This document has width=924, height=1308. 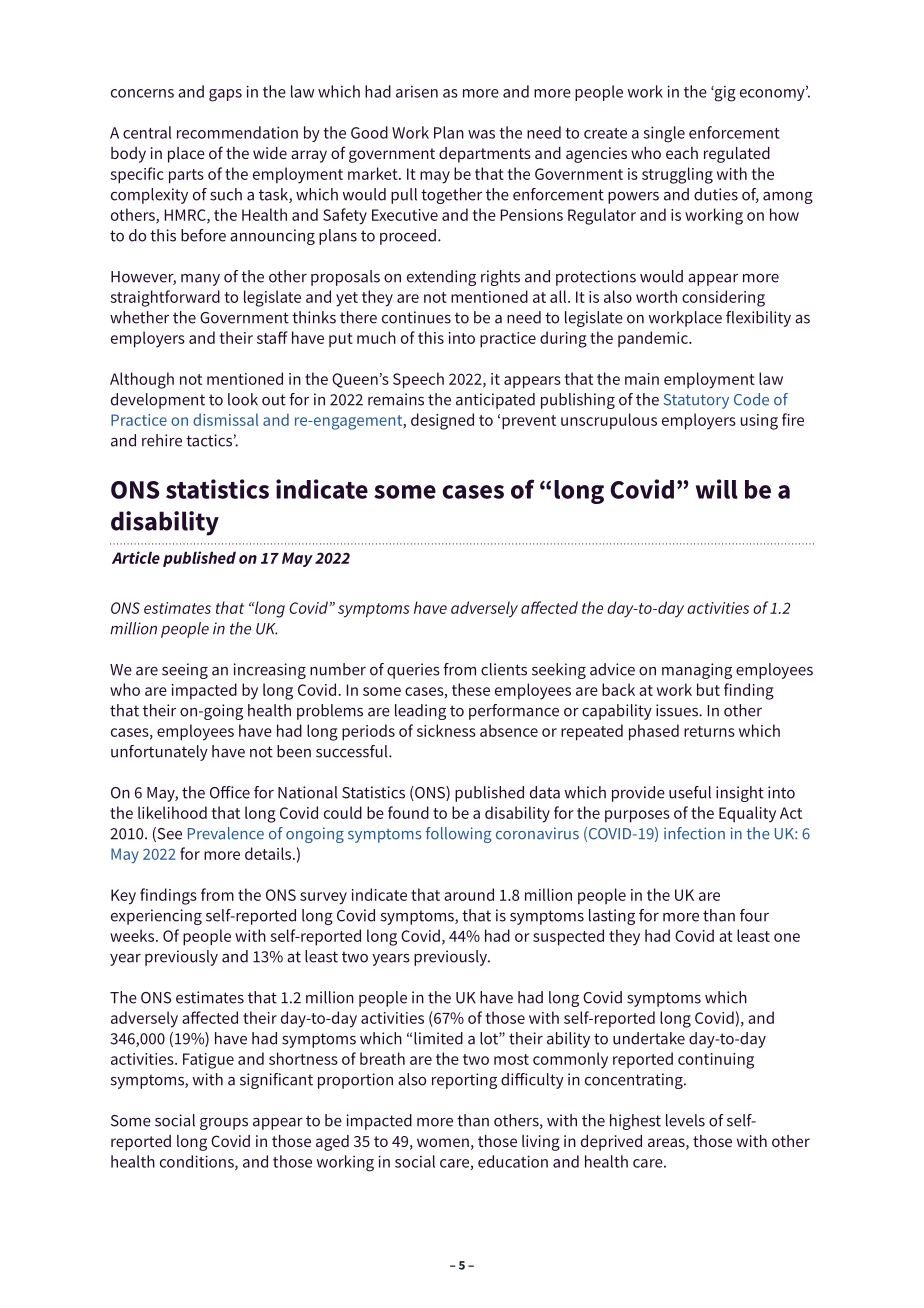 What do you see at coordinates (237, 132) in the document?
I see `recommendation` at bounding box center [237, 132].
